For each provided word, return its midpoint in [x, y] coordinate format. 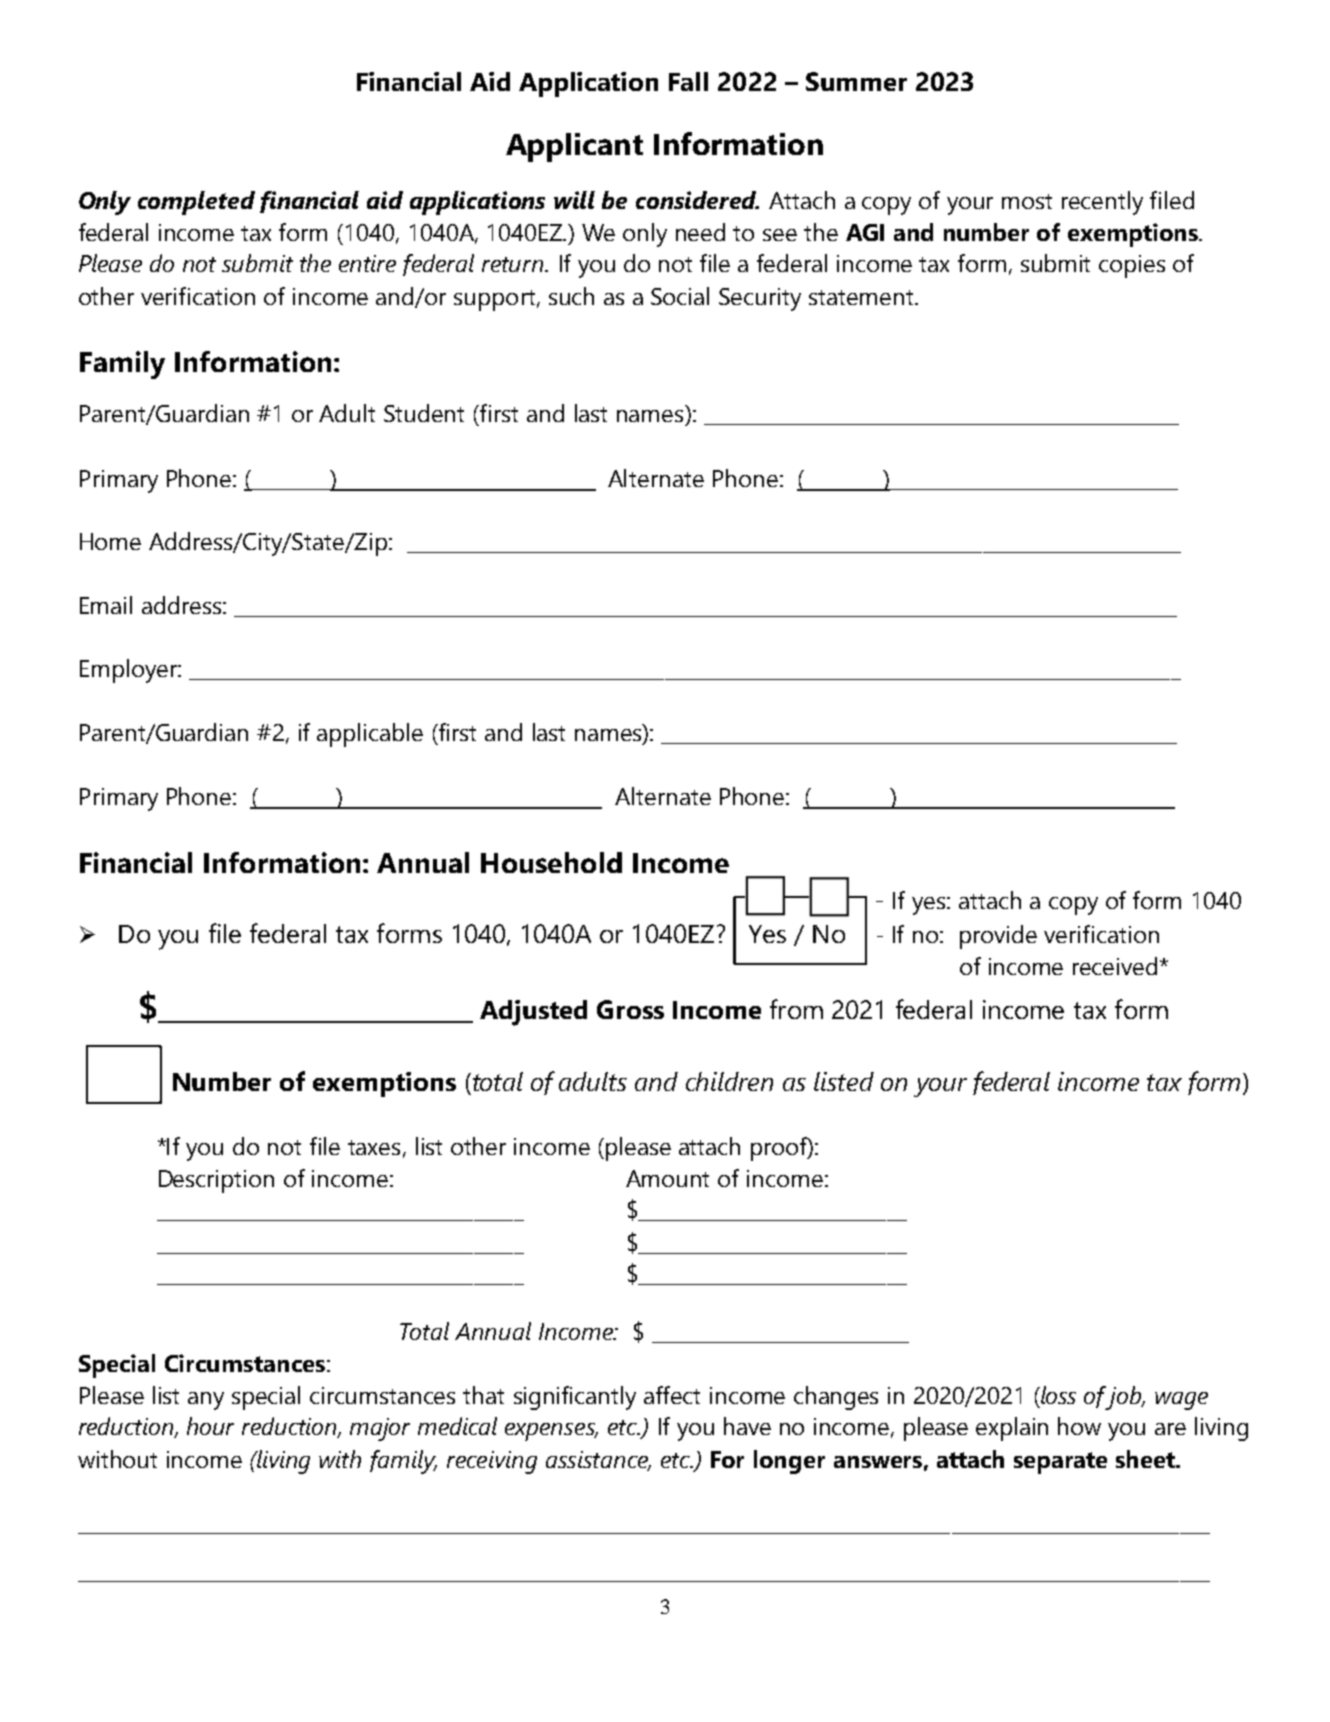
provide [998, 937]
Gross [630, 1009]
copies [1132, 266]
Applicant [574, 147]
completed [196, 203]
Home [110, 541]
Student [424, 413]
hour [210, 1426]
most [1027, 201]
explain [1012, 1429]
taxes [374, 1147]
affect [672, 1395]
